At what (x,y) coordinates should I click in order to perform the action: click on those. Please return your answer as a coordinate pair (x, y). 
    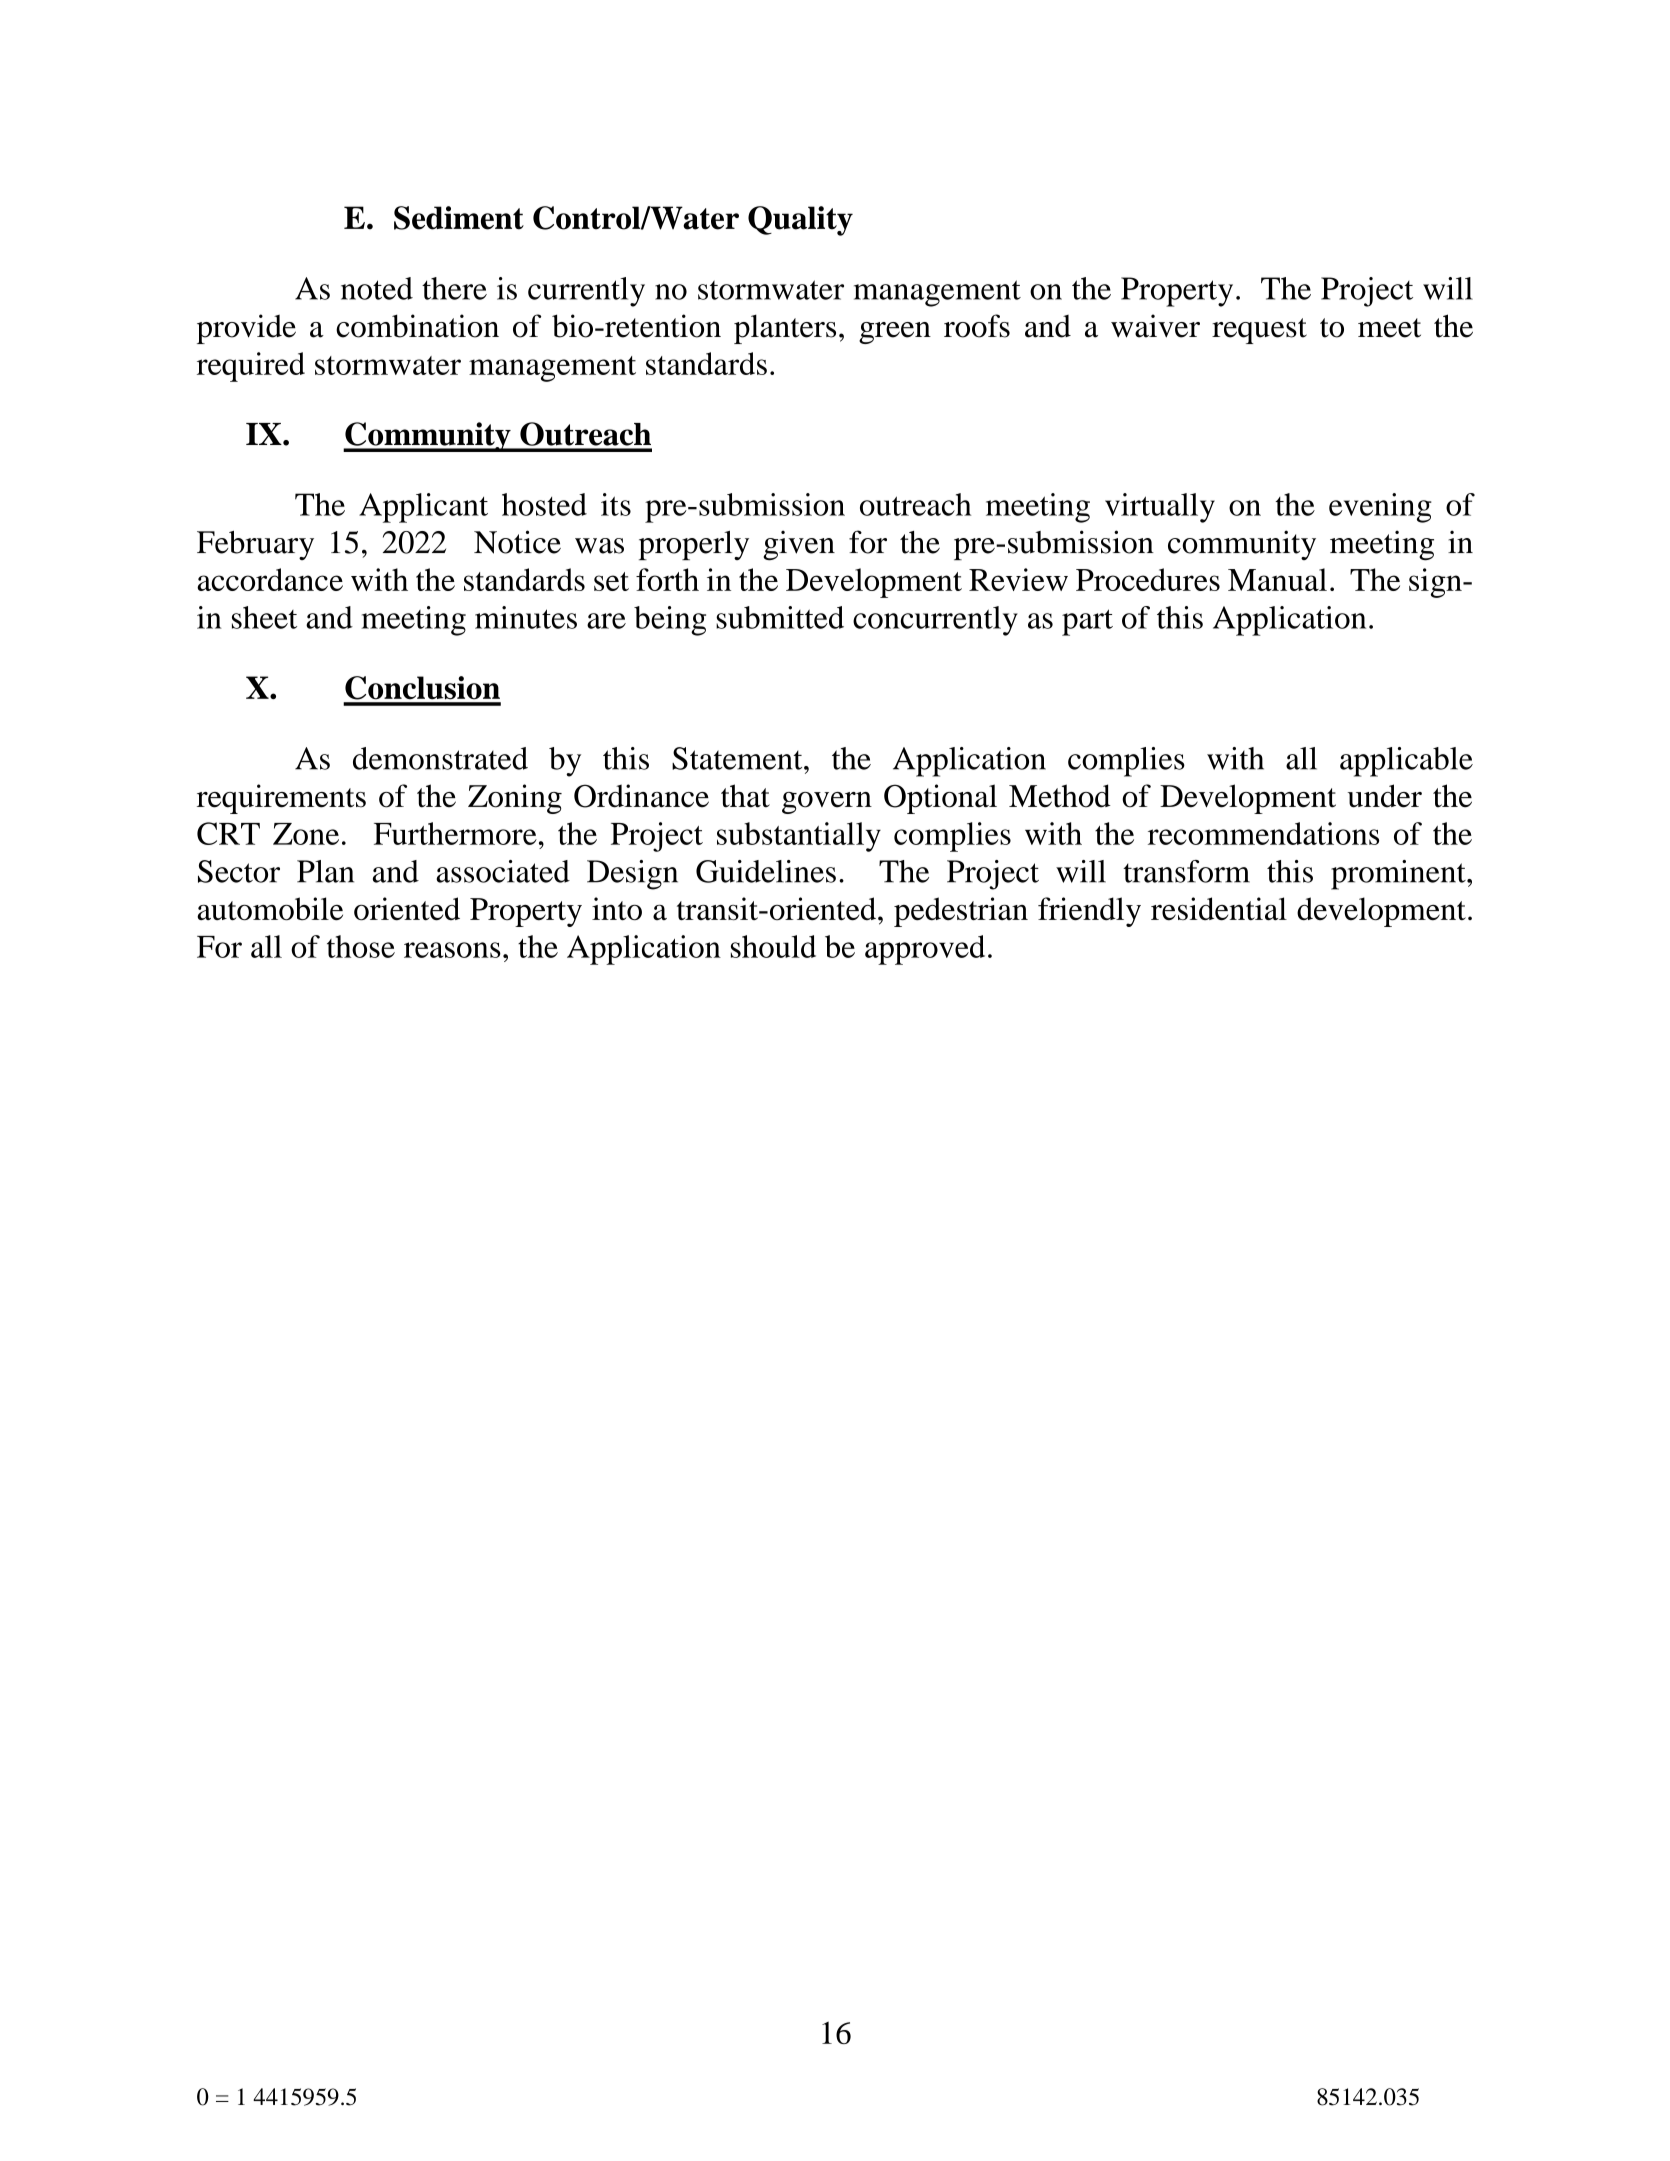
    Looking at the image, I should click on (361, 946).
